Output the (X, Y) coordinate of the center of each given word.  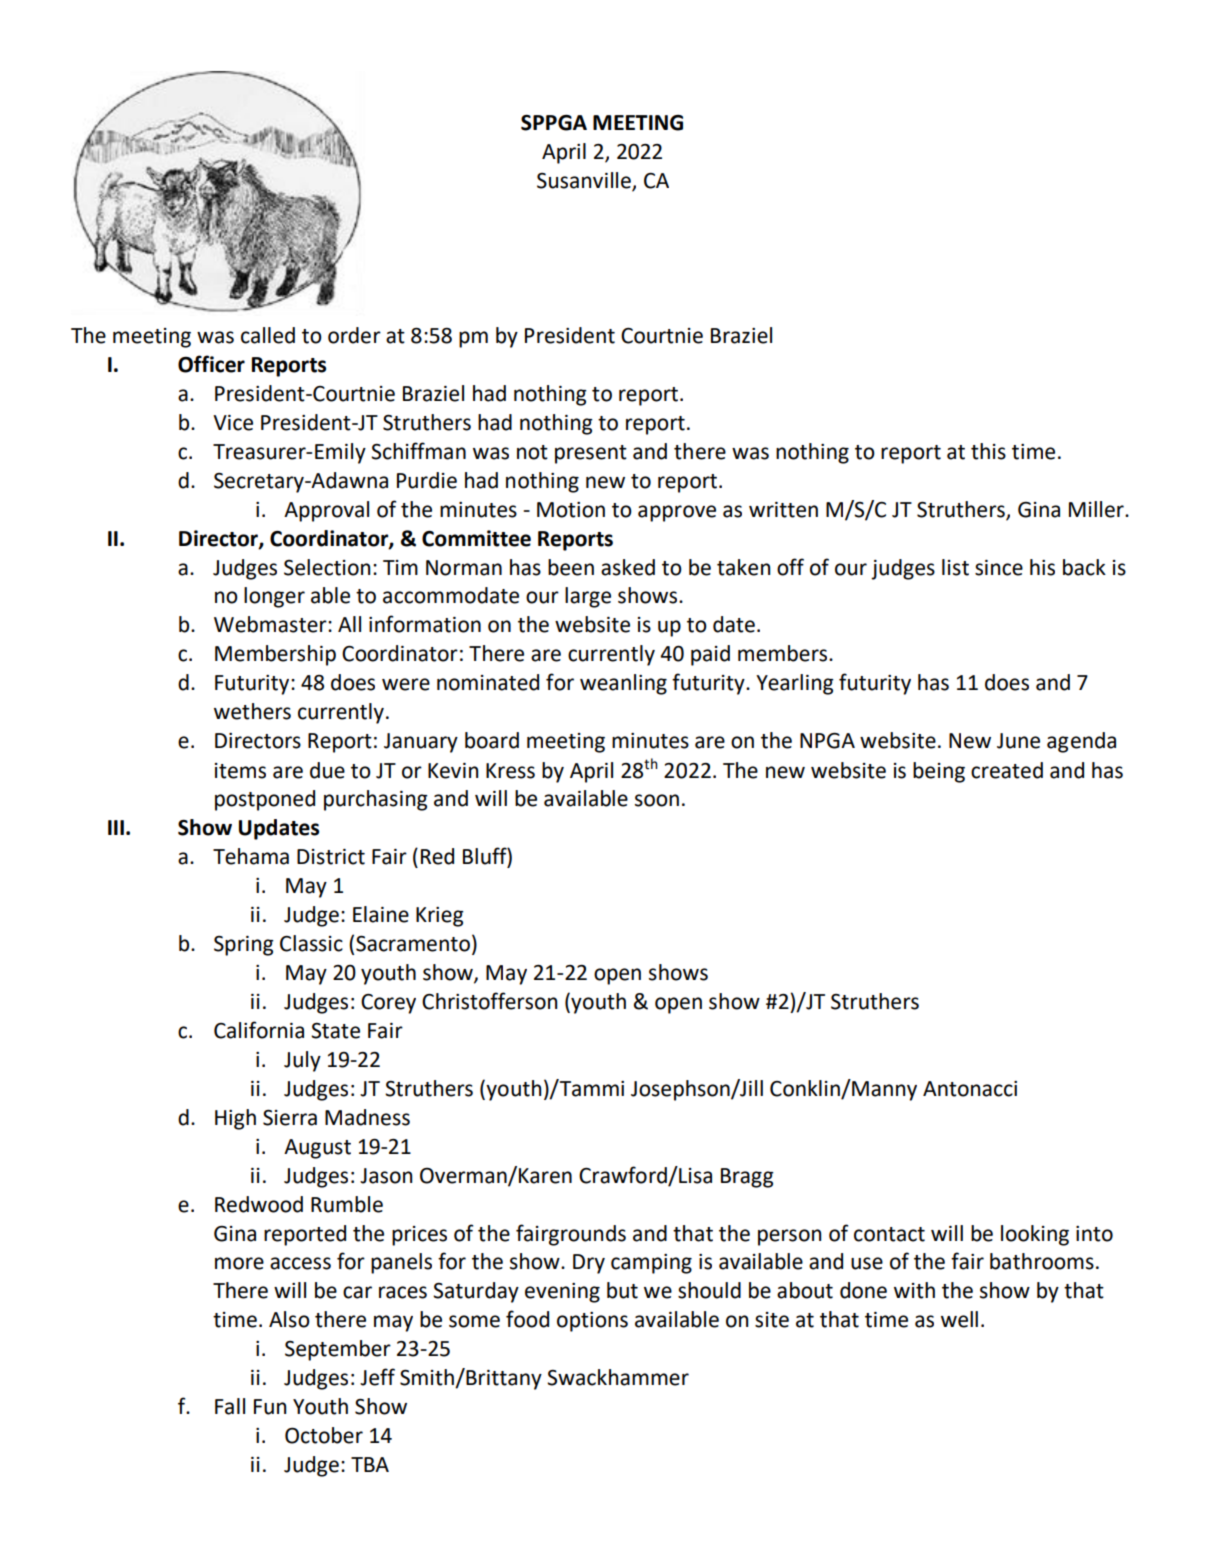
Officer (211, 364)
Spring (244, 946)
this (988, 451)
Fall (230, 1406)
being (939, 772)
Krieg (440, 917)
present (591, 454)
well (959, 1319)
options (592, 1322)
